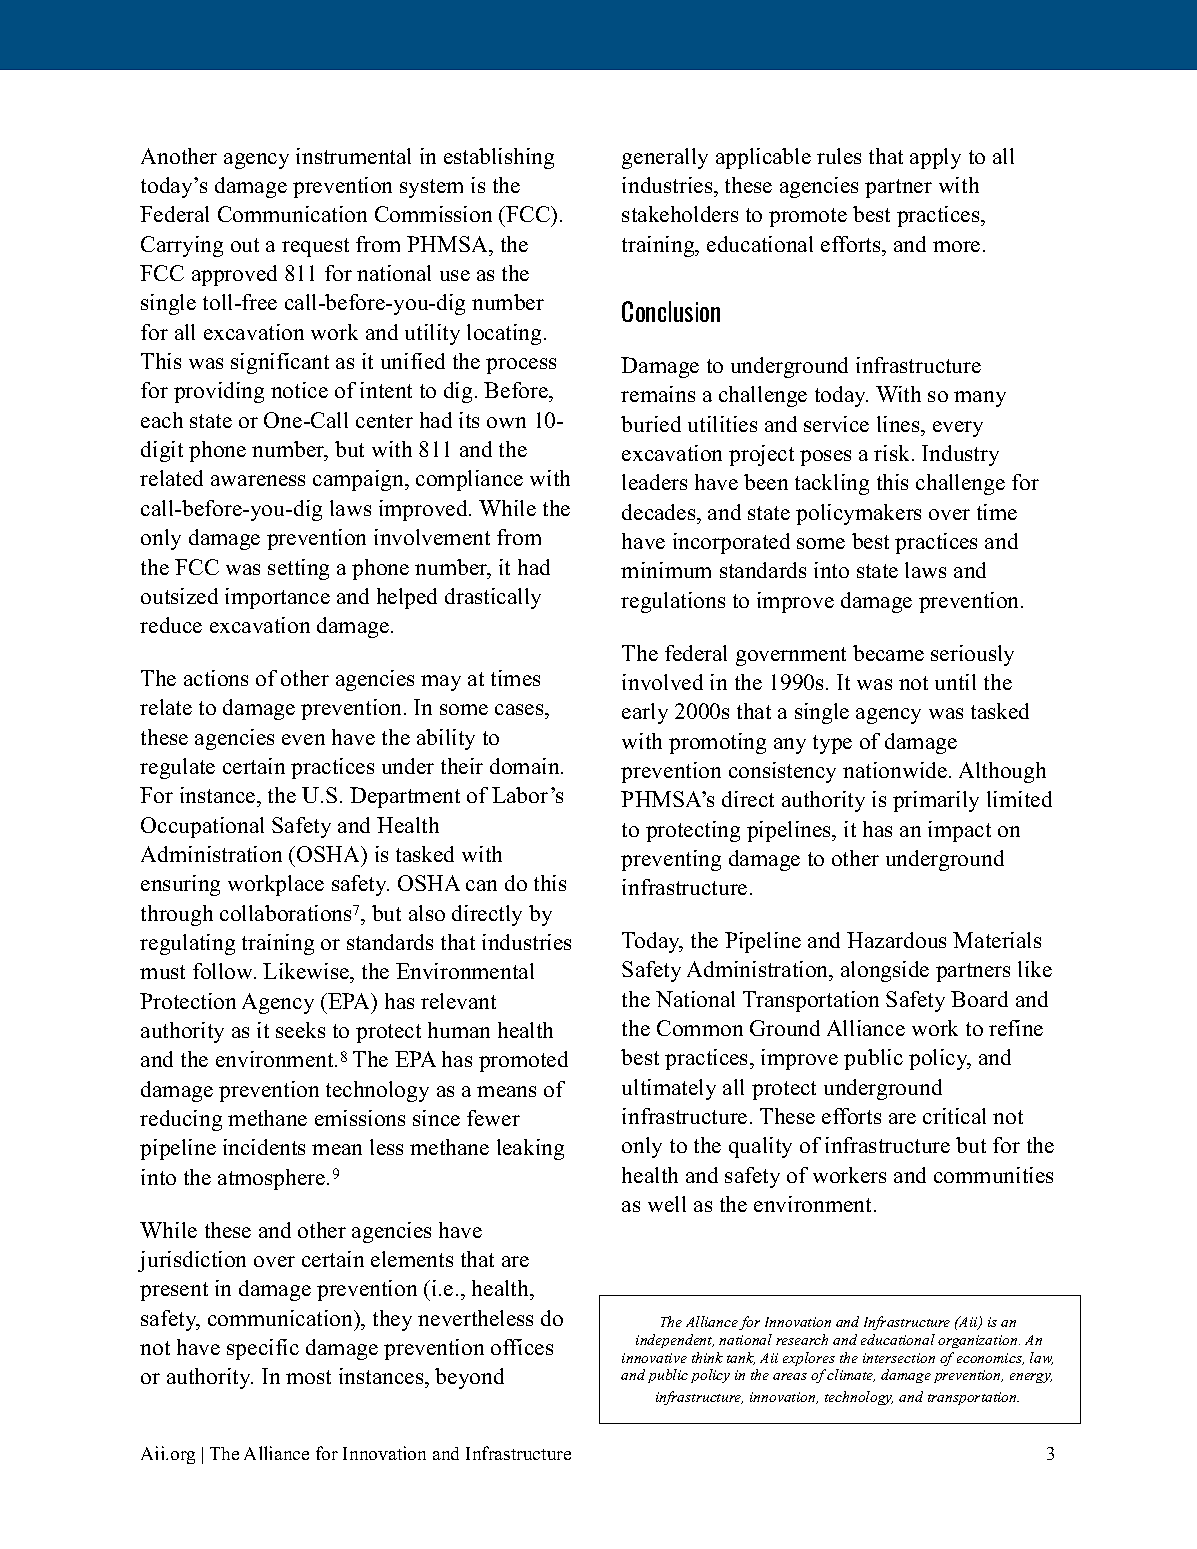  I want to click on apply, so click(935, 158).
